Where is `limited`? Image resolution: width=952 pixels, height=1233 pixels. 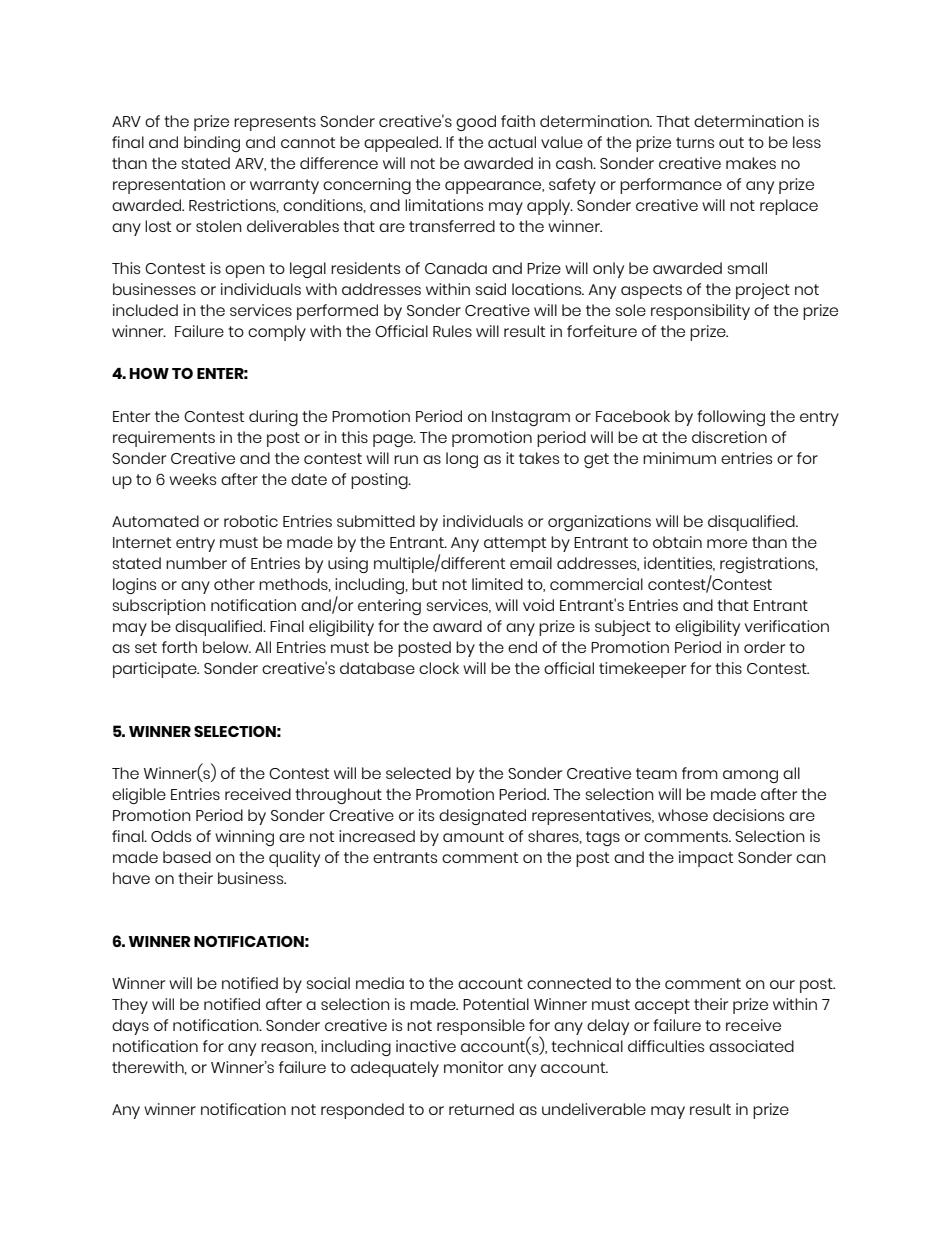
limited is located at coordinates (497, 584).
